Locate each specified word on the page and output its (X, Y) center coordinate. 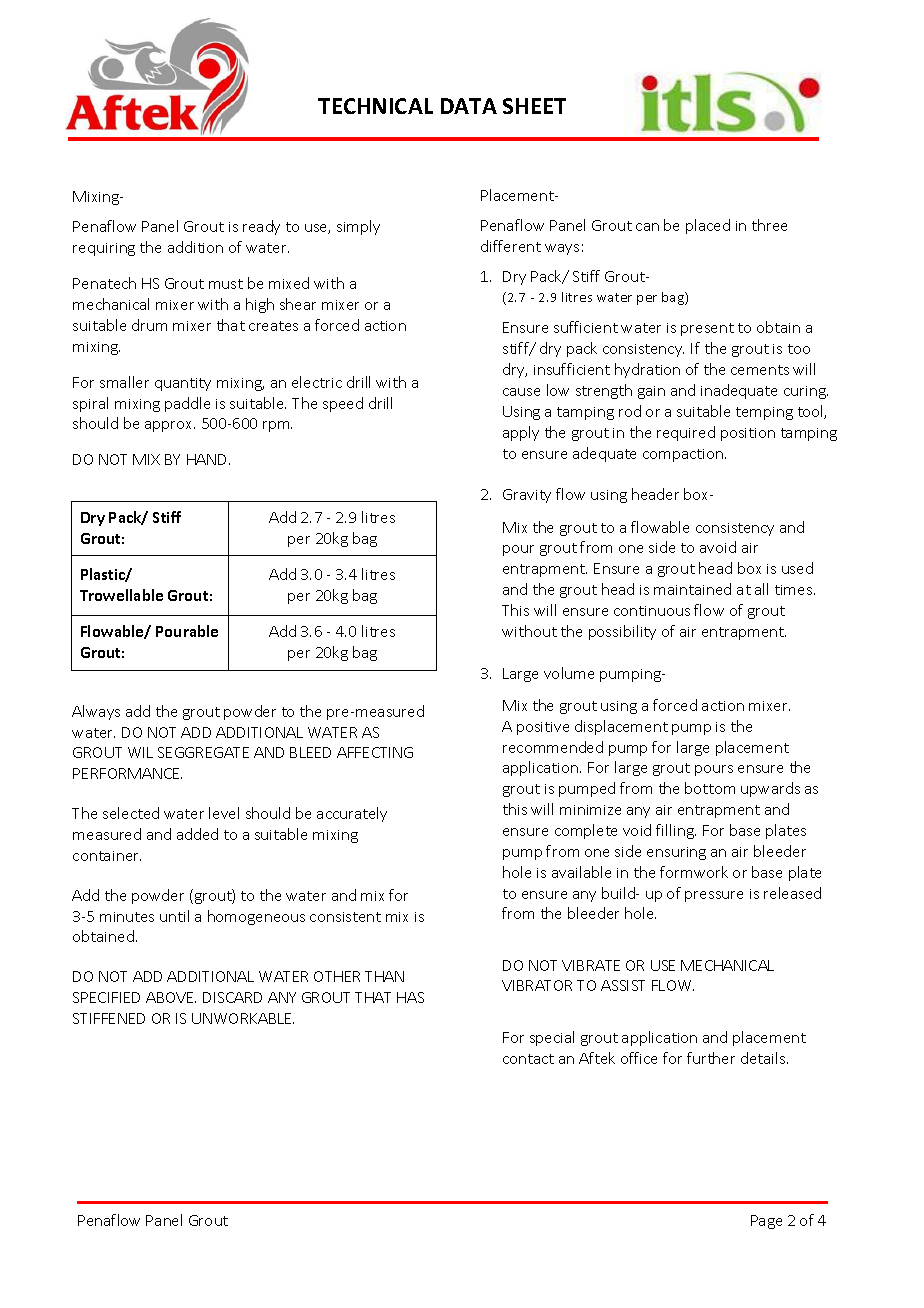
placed (708, 226)
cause (521, 392)
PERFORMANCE (127, 773)
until (174, 916)
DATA (469, 106)
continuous (652, 611)
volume (569, 673)
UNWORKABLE (243, 1018)
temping (764, 413)
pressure (714, 896)
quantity (183, 384)
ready (261, 227)
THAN (384, 976)
